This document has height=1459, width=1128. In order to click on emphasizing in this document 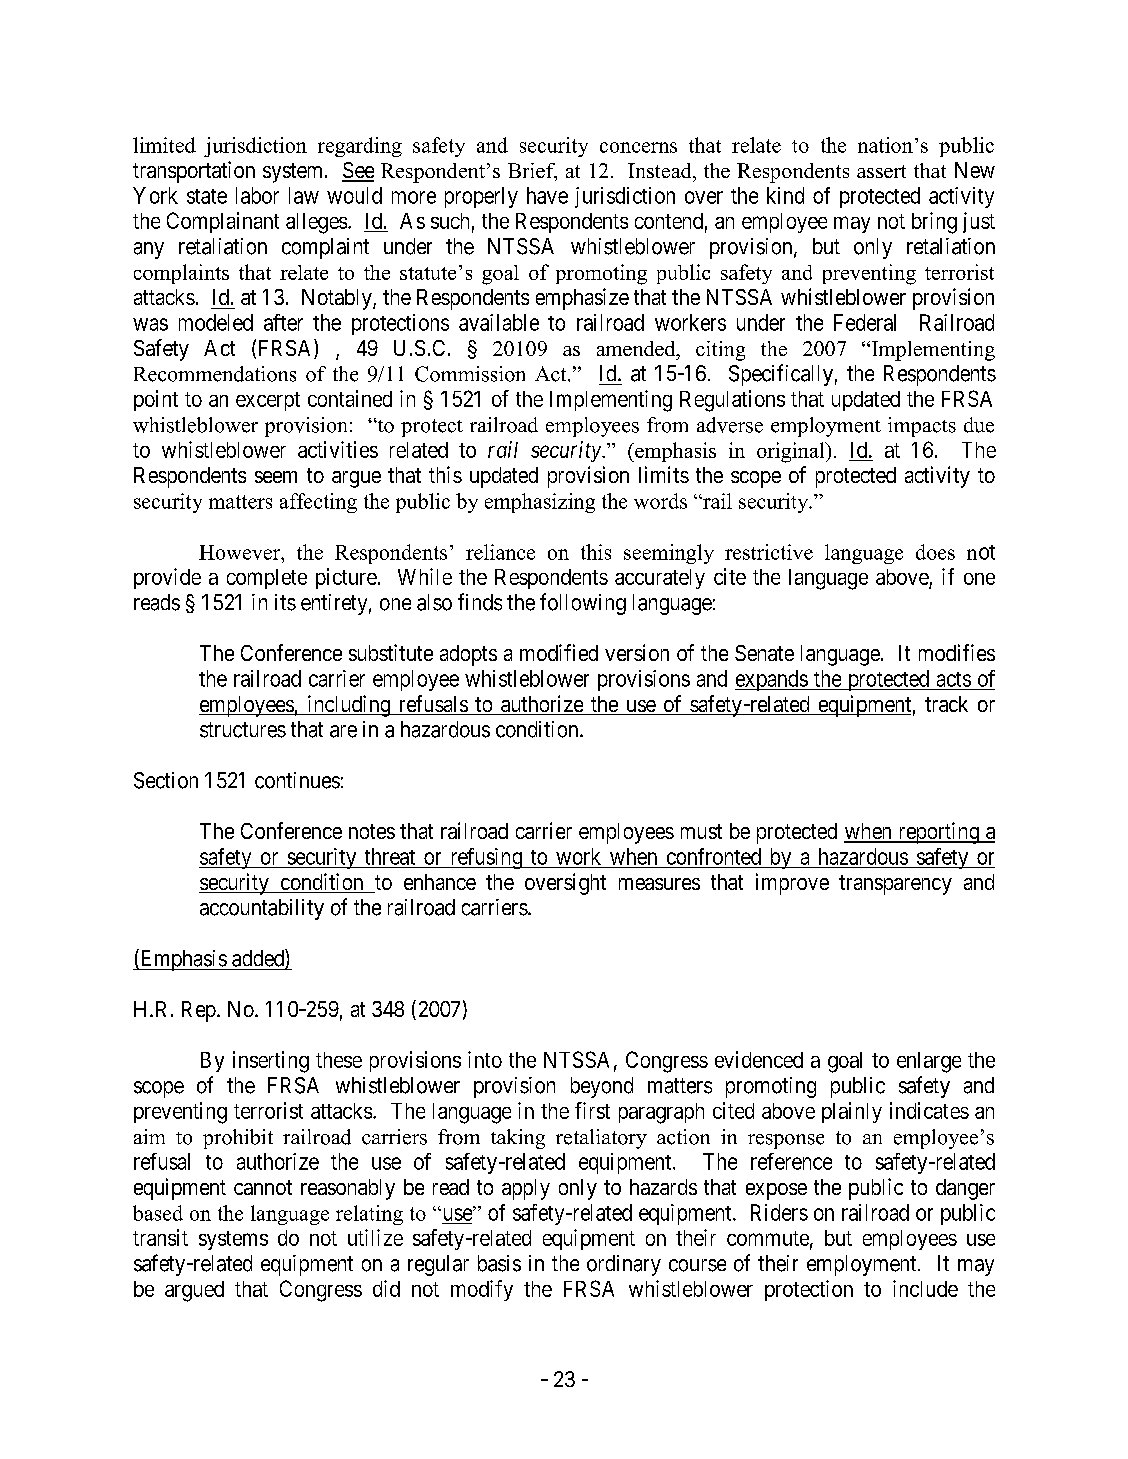, I will do `click(540, 503)`.
